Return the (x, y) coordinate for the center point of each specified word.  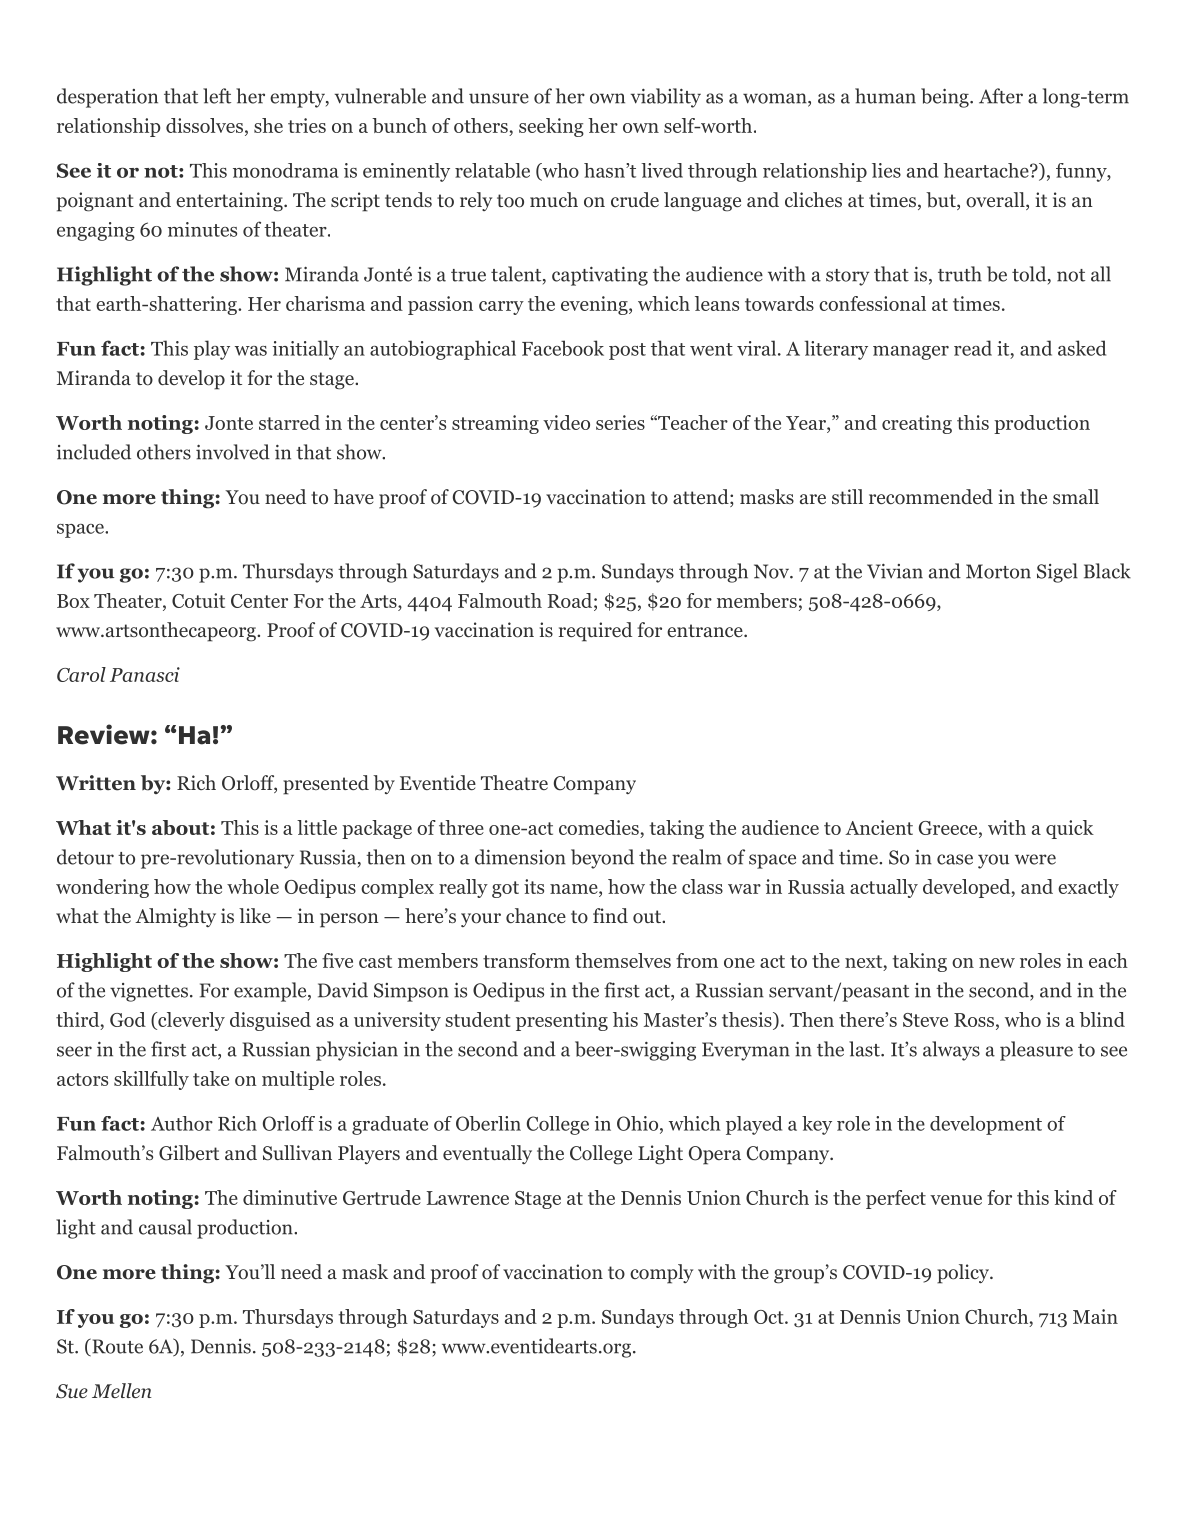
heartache (986, 170)
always (951, 1051)
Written (96, 783)
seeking (551, 127)
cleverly (190, 1021)
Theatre (514, 782)
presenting (562, 1021)
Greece (948, 828)
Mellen (122, 1390)
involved (233, 452)
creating (917, 424)
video (566, 422)
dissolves (204, 125)
